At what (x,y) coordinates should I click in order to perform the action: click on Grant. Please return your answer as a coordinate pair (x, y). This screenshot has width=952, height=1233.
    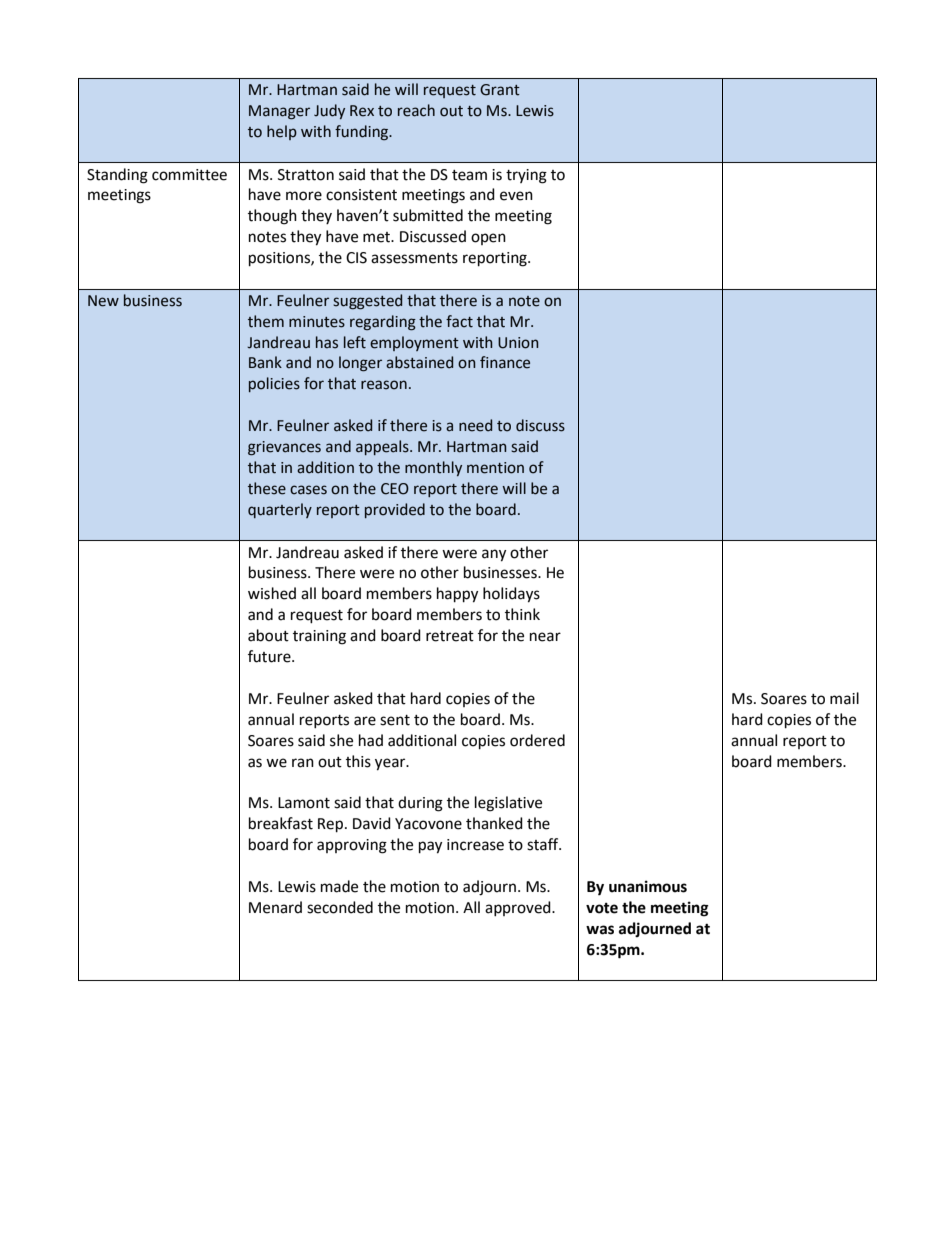
    Looking at the image, I should click on (500, 90).
